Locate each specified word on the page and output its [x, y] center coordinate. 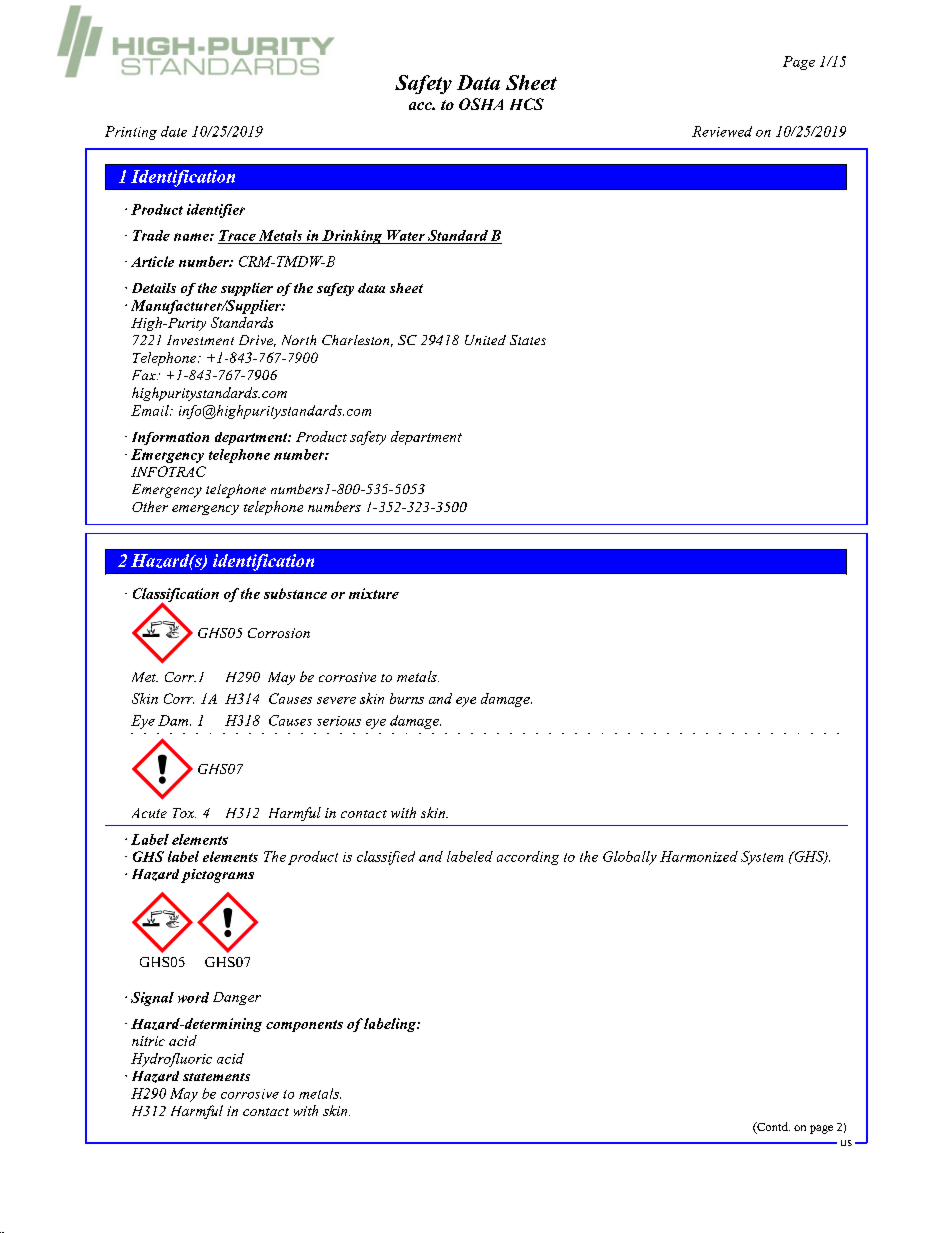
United [485, 340]
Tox [184, 813]
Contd [772, 1128]
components [304, 1026]
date [174, 131]
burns [407, 698]
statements [216, 1077]
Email [151, 410]
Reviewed [722, 131]
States [528, 340]
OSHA [481, 104]
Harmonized [699, 856]
